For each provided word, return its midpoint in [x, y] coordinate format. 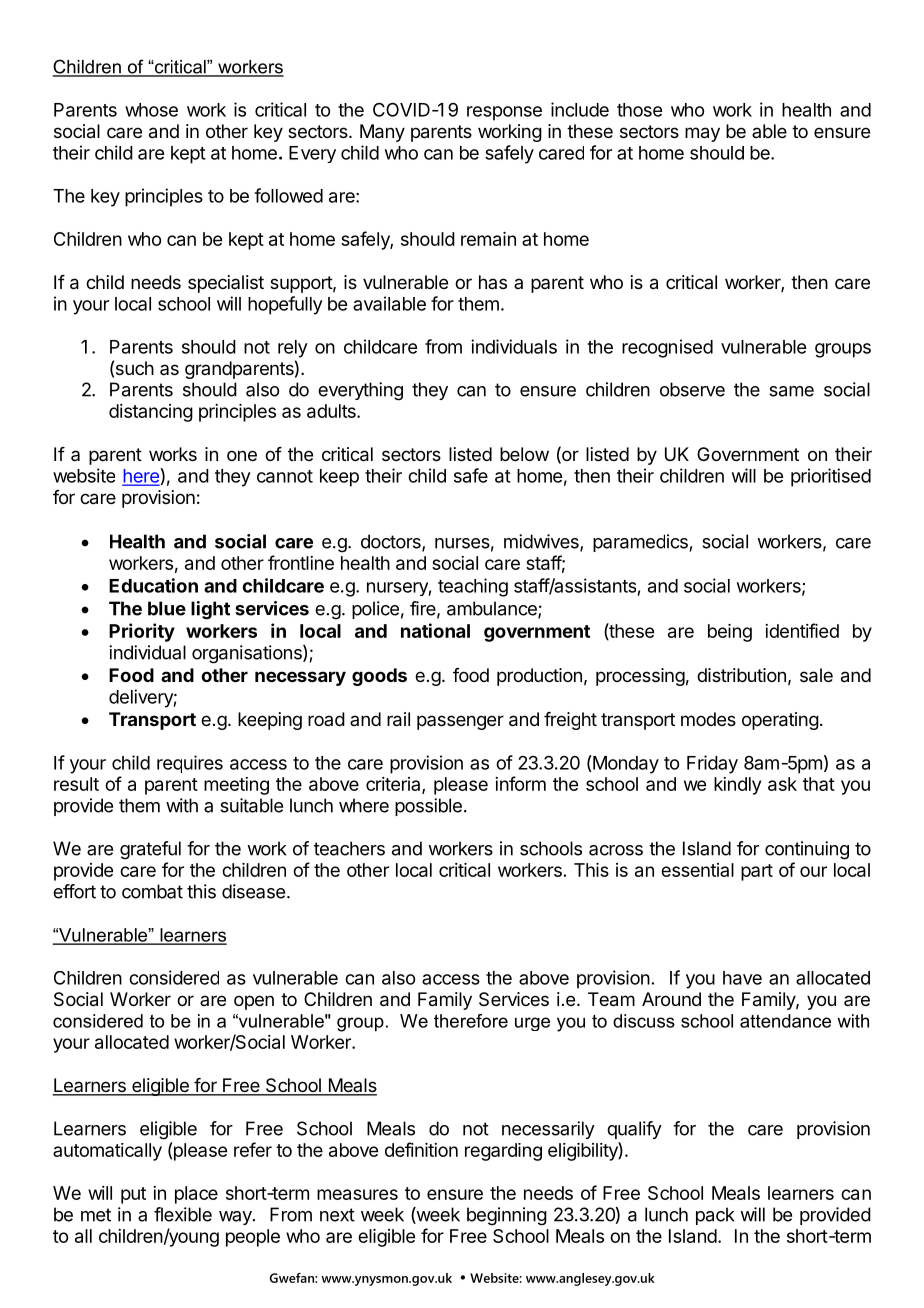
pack [715, 1216]
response [504, 113]
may [702, 134]
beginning [507, 1216]
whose [151, 110]
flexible [183, 1214]
